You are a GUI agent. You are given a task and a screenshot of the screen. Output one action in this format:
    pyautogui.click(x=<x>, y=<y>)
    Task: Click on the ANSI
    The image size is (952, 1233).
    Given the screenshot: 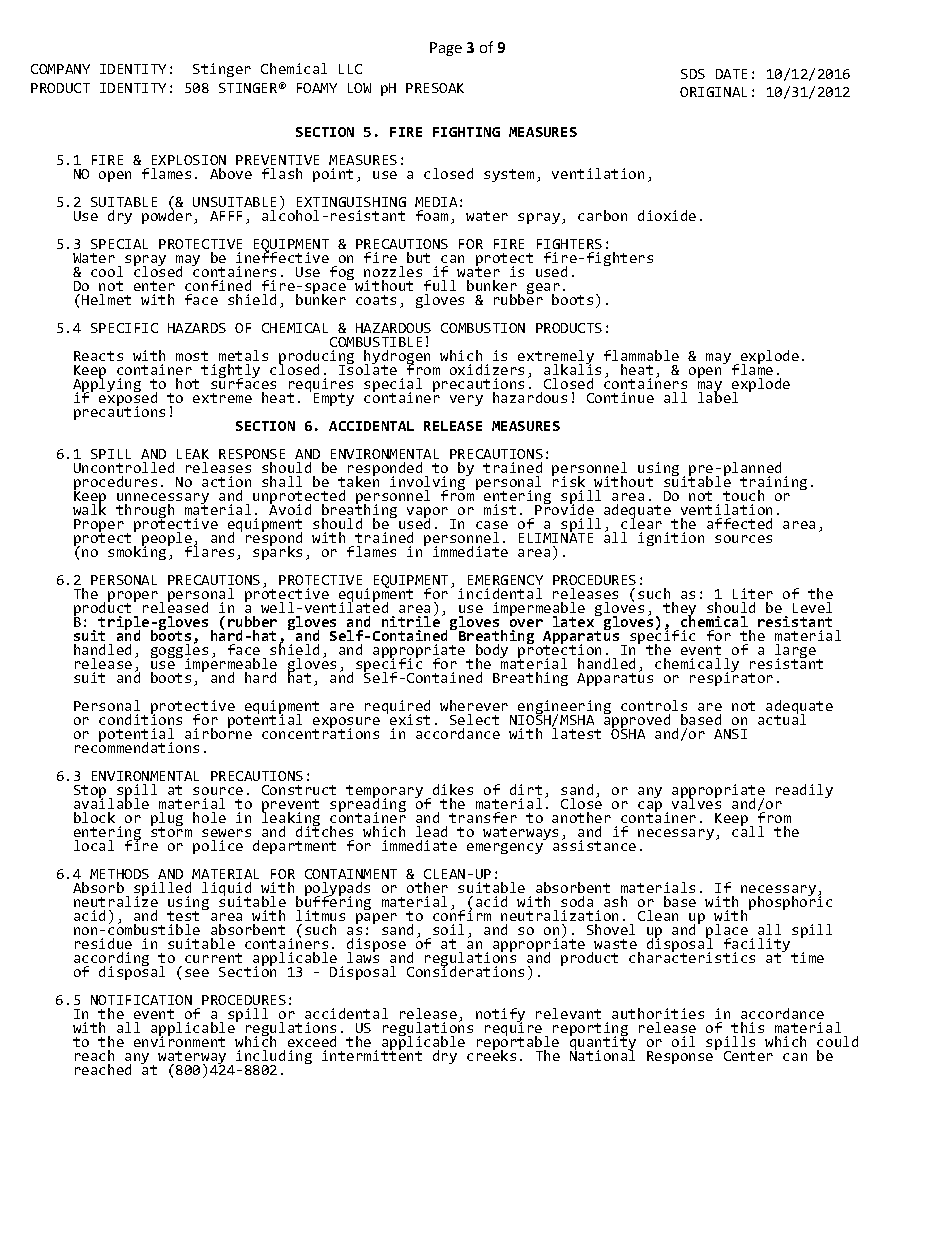 What is the action you would take?
    pyautogui.click(x=730, y=734)
